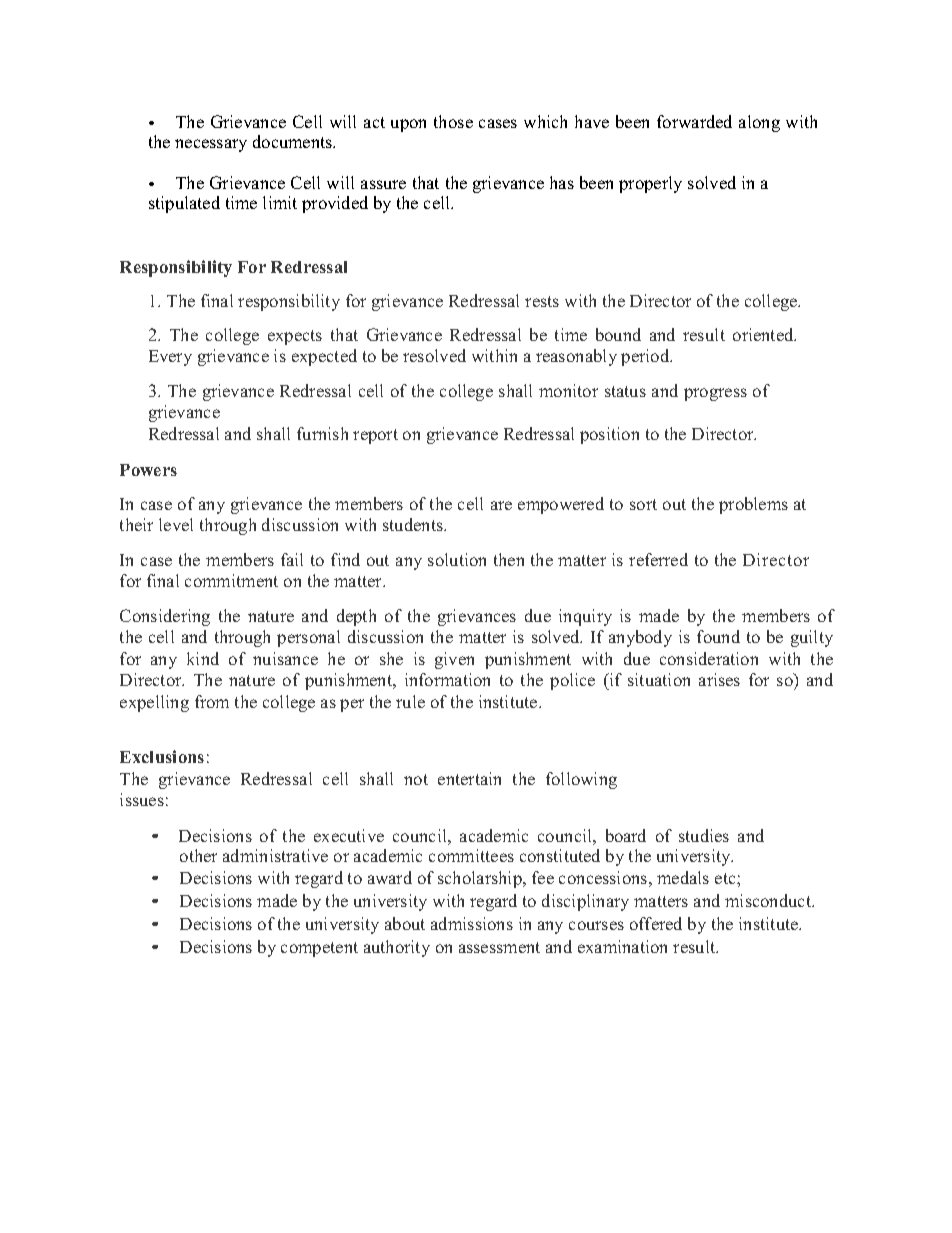  What do you see at coordinates (759, 123) in the screenshot?
I see `along` at bounding box center [759, 123].
